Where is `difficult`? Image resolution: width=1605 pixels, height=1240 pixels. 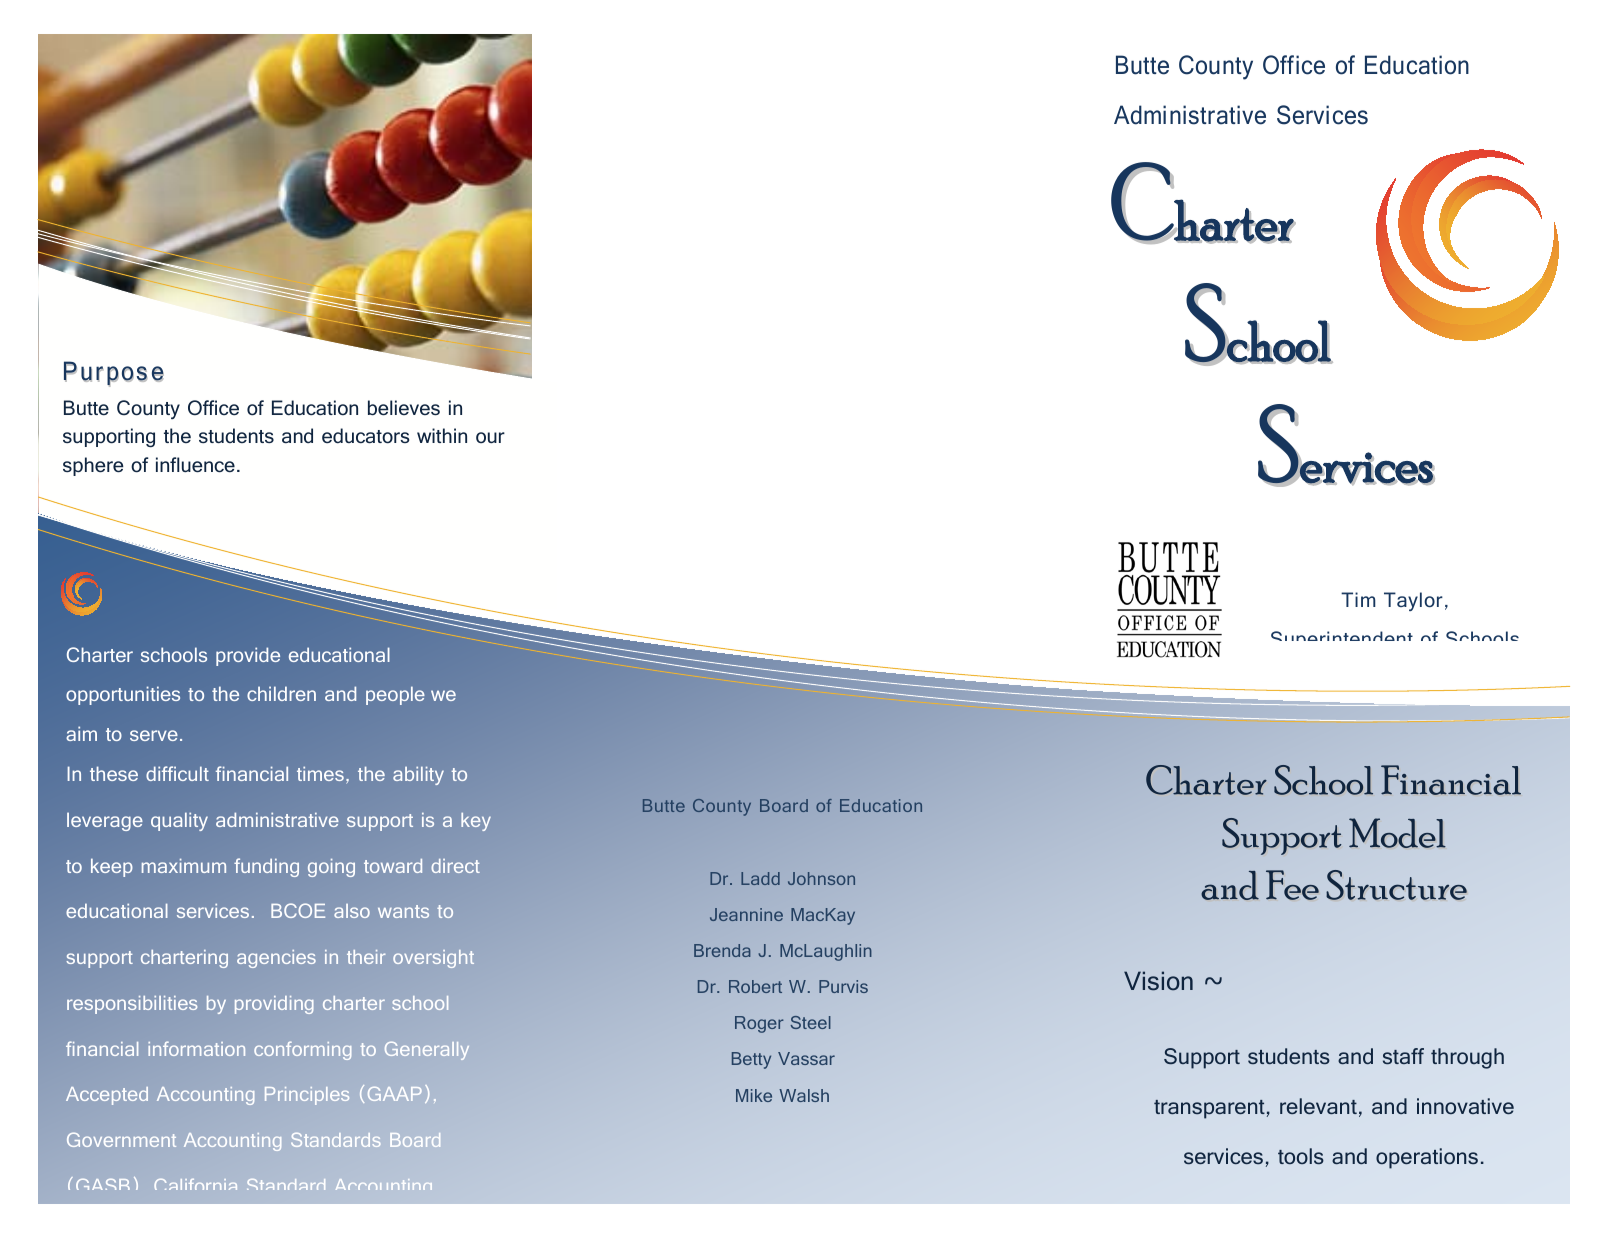
difficult is located at coordinates (177, 773).
